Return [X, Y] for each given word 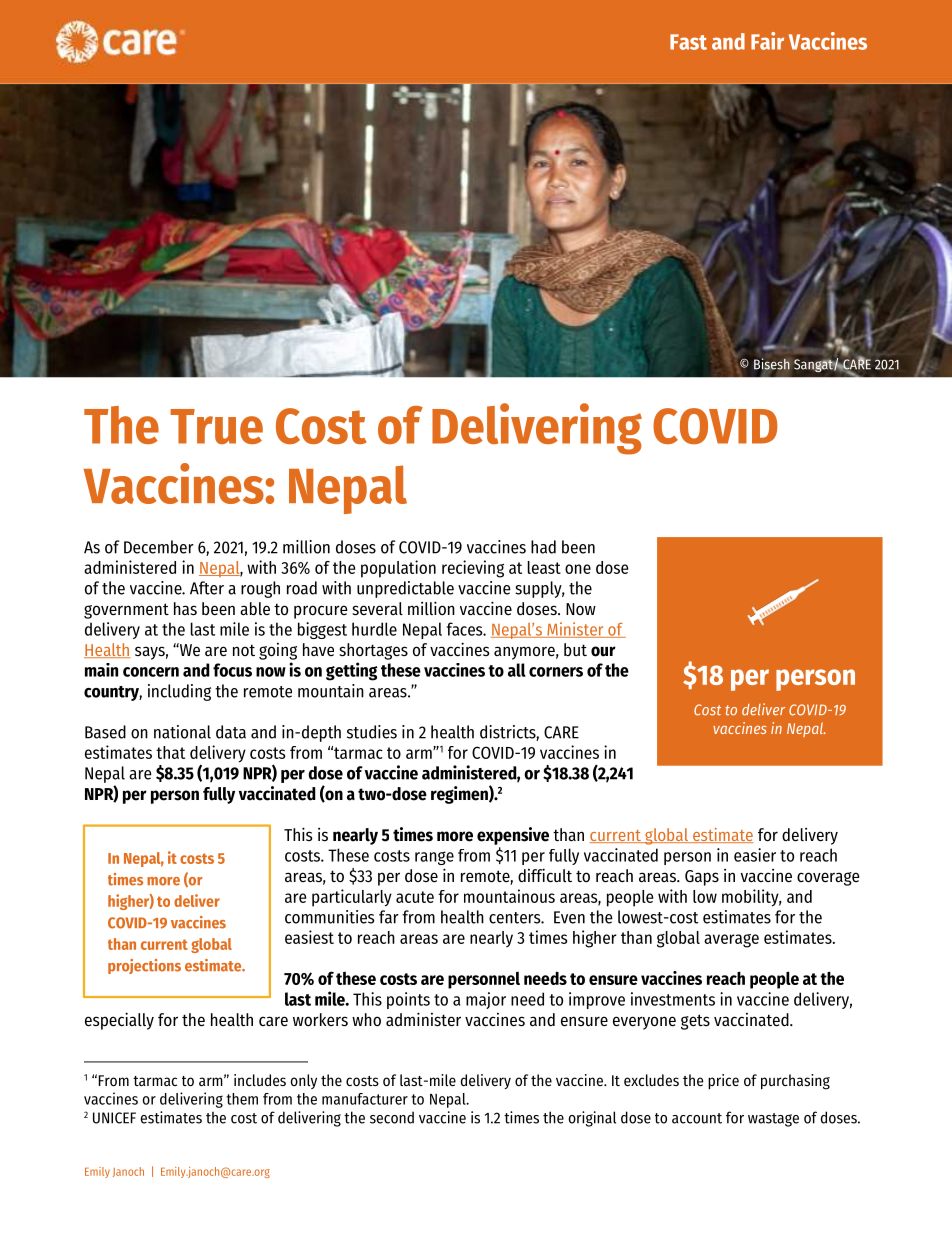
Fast [688, 42]
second [392, 1117]
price [723, 1081]
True [216, 426]
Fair [767, 41]
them [242, 1099]
